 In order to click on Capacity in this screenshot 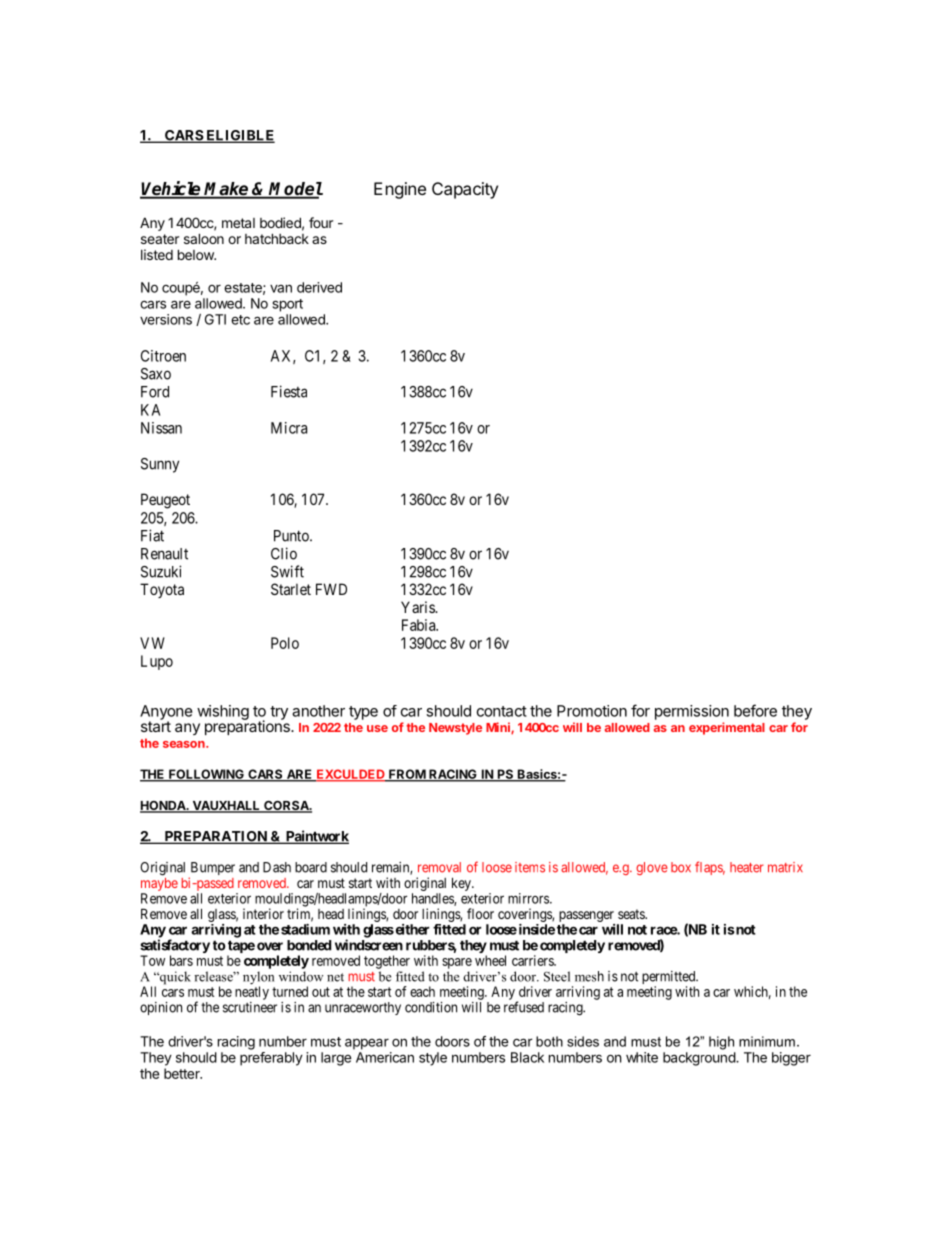, I will do `click(465, 190)`.
